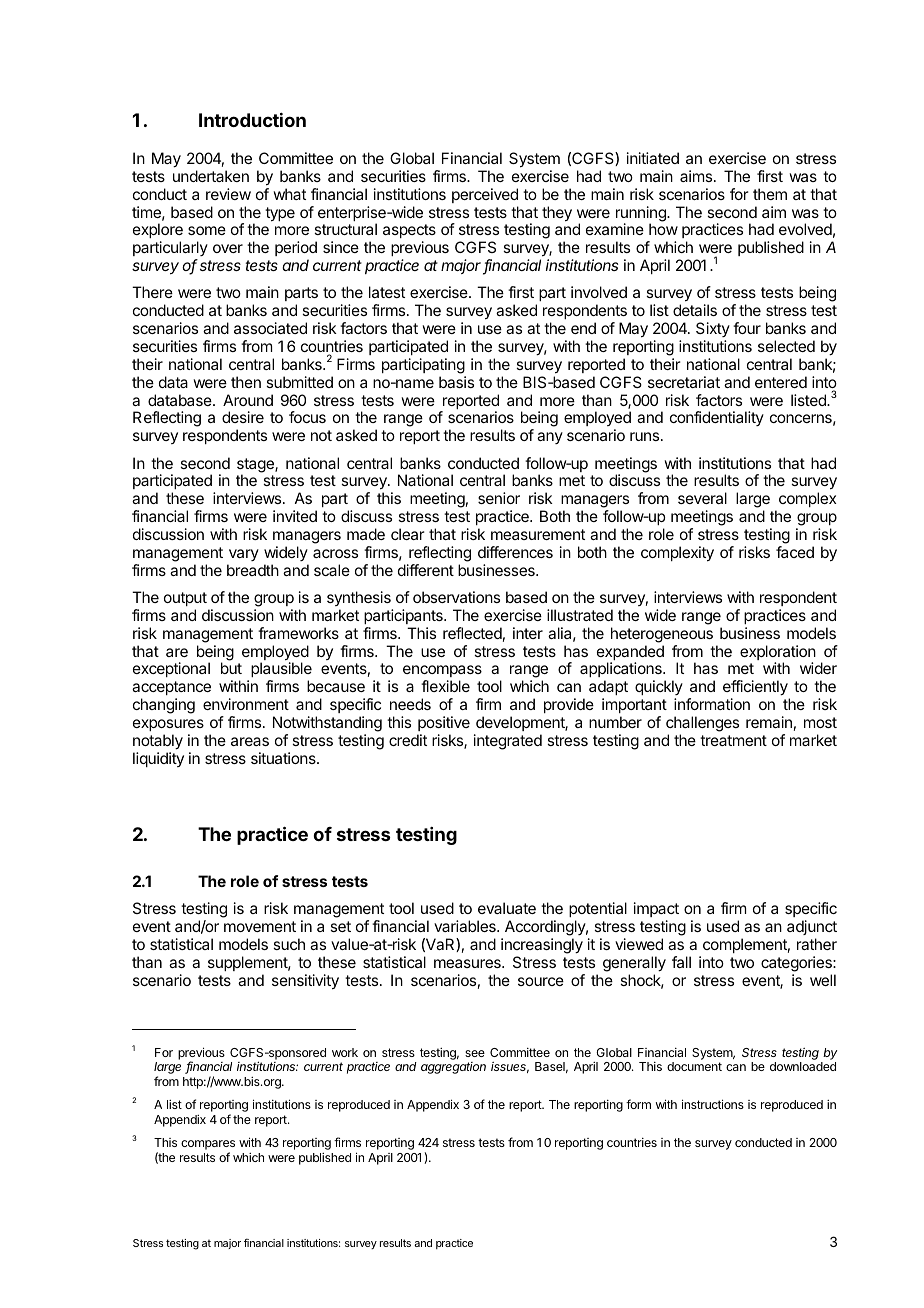 The width and height of the document is (924, 1308). I want to click on undertaken, so click(211, 176).
